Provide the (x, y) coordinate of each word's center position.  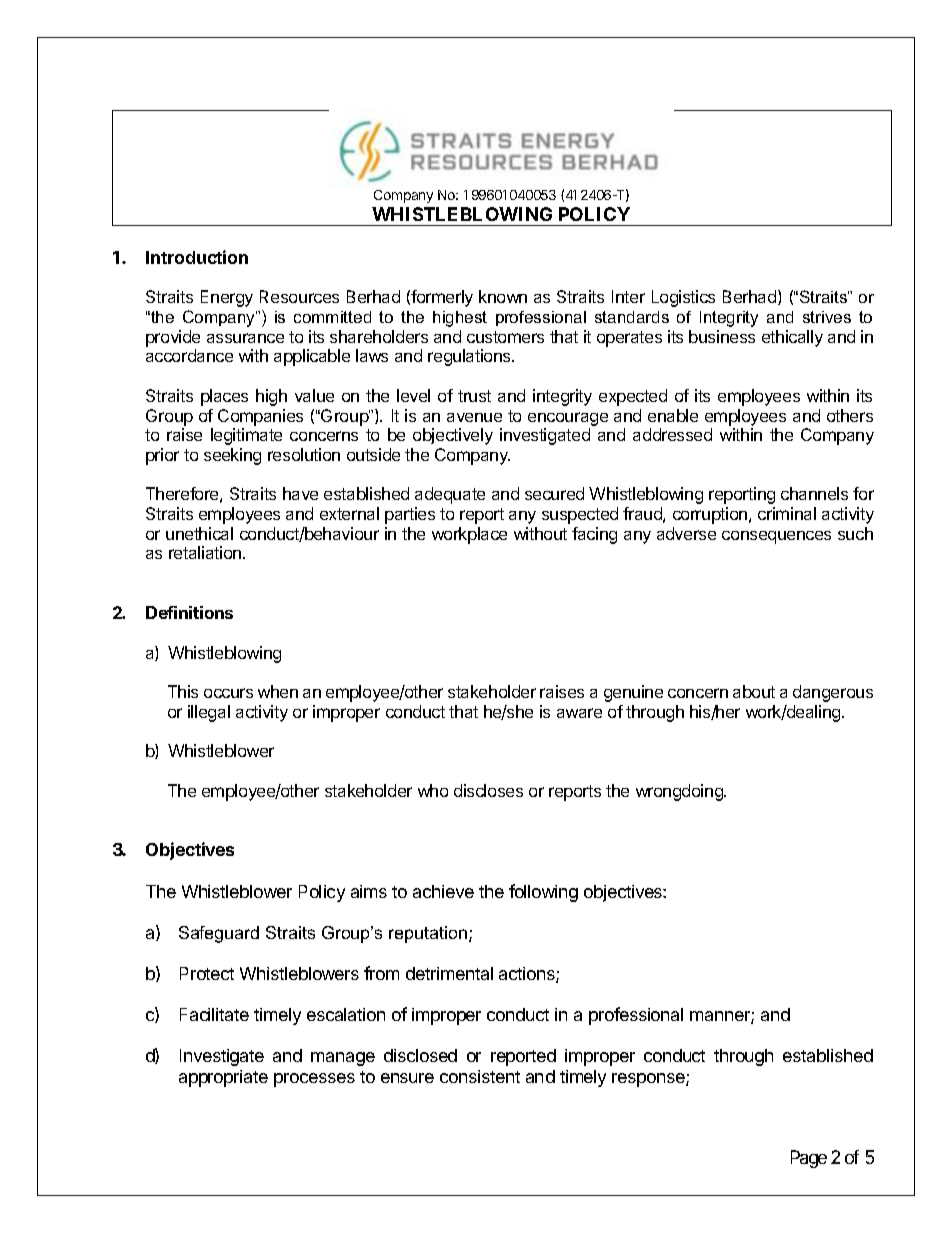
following (543, 893)
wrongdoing (680, 792)
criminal (787, 513)
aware (579, 713)
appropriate (223, 1078)
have (300, 493)
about (754, 691)
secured (554, 493)
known (503, 296)
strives (827, 317)
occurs (228, 693)
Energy (227, 298)
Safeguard (219, 934)
